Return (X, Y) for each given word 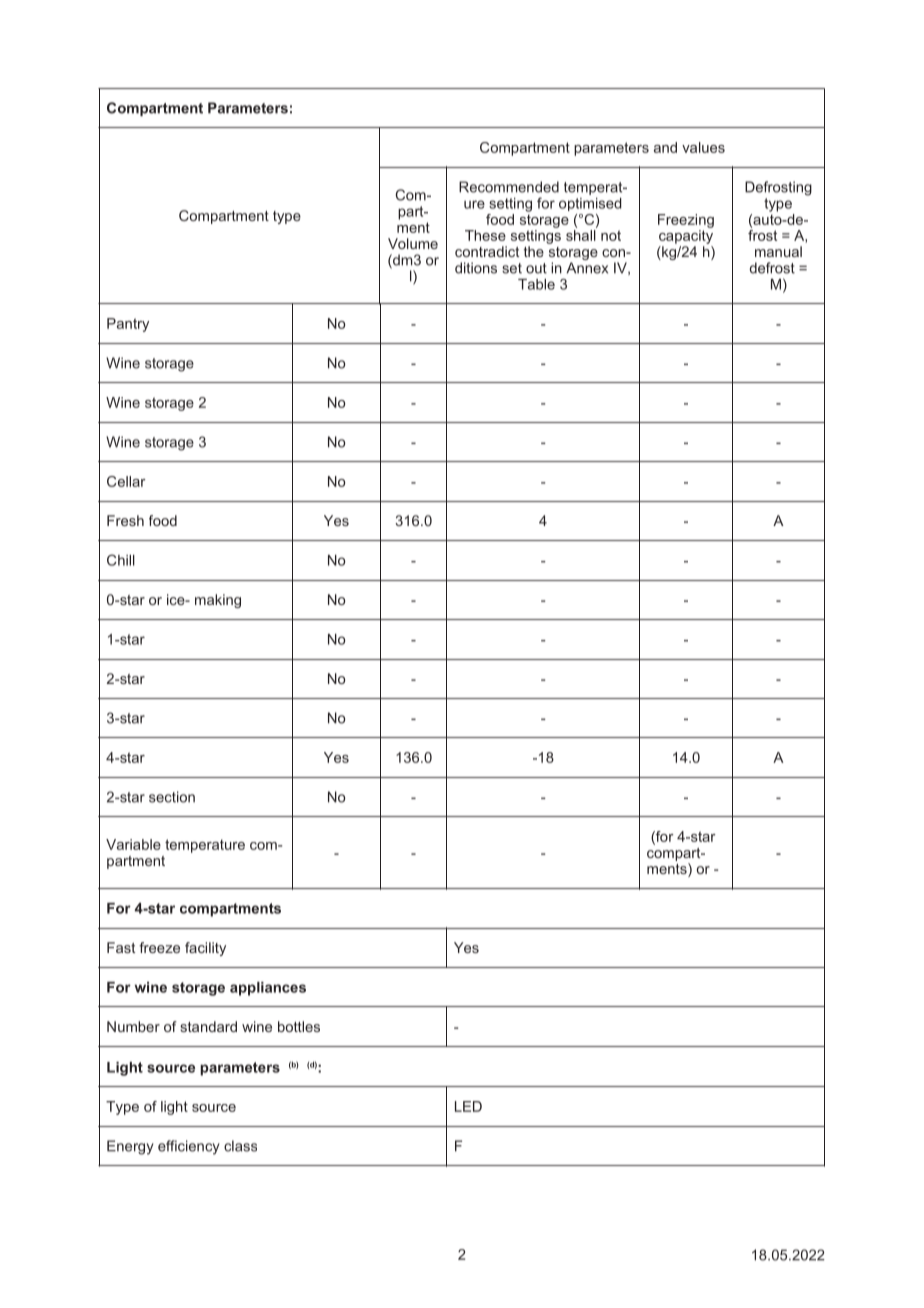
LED (468, 1106)
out (536, 268)
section (172, 797)
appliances (268, 989)
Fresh (125, 520)
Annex (587, 268)
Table (536, 284)
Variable (133, 844)
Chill (121, 560)
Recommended (509, 187)
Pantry (128, 325)
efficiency (189, 1147)
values (703, 147)
